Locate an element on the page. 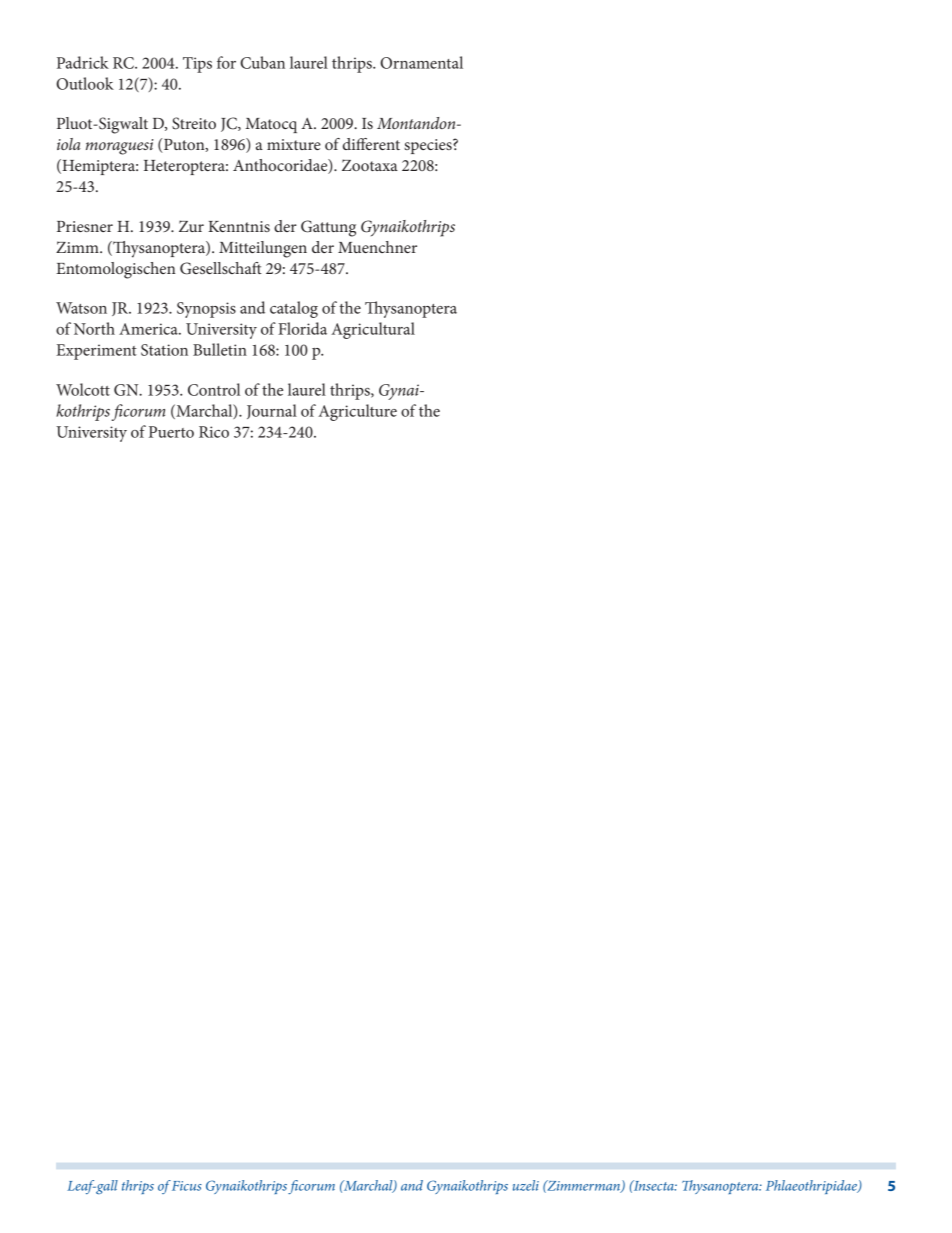 The image size is (952, 1233). Florida is located at coordinates (302, 328).
